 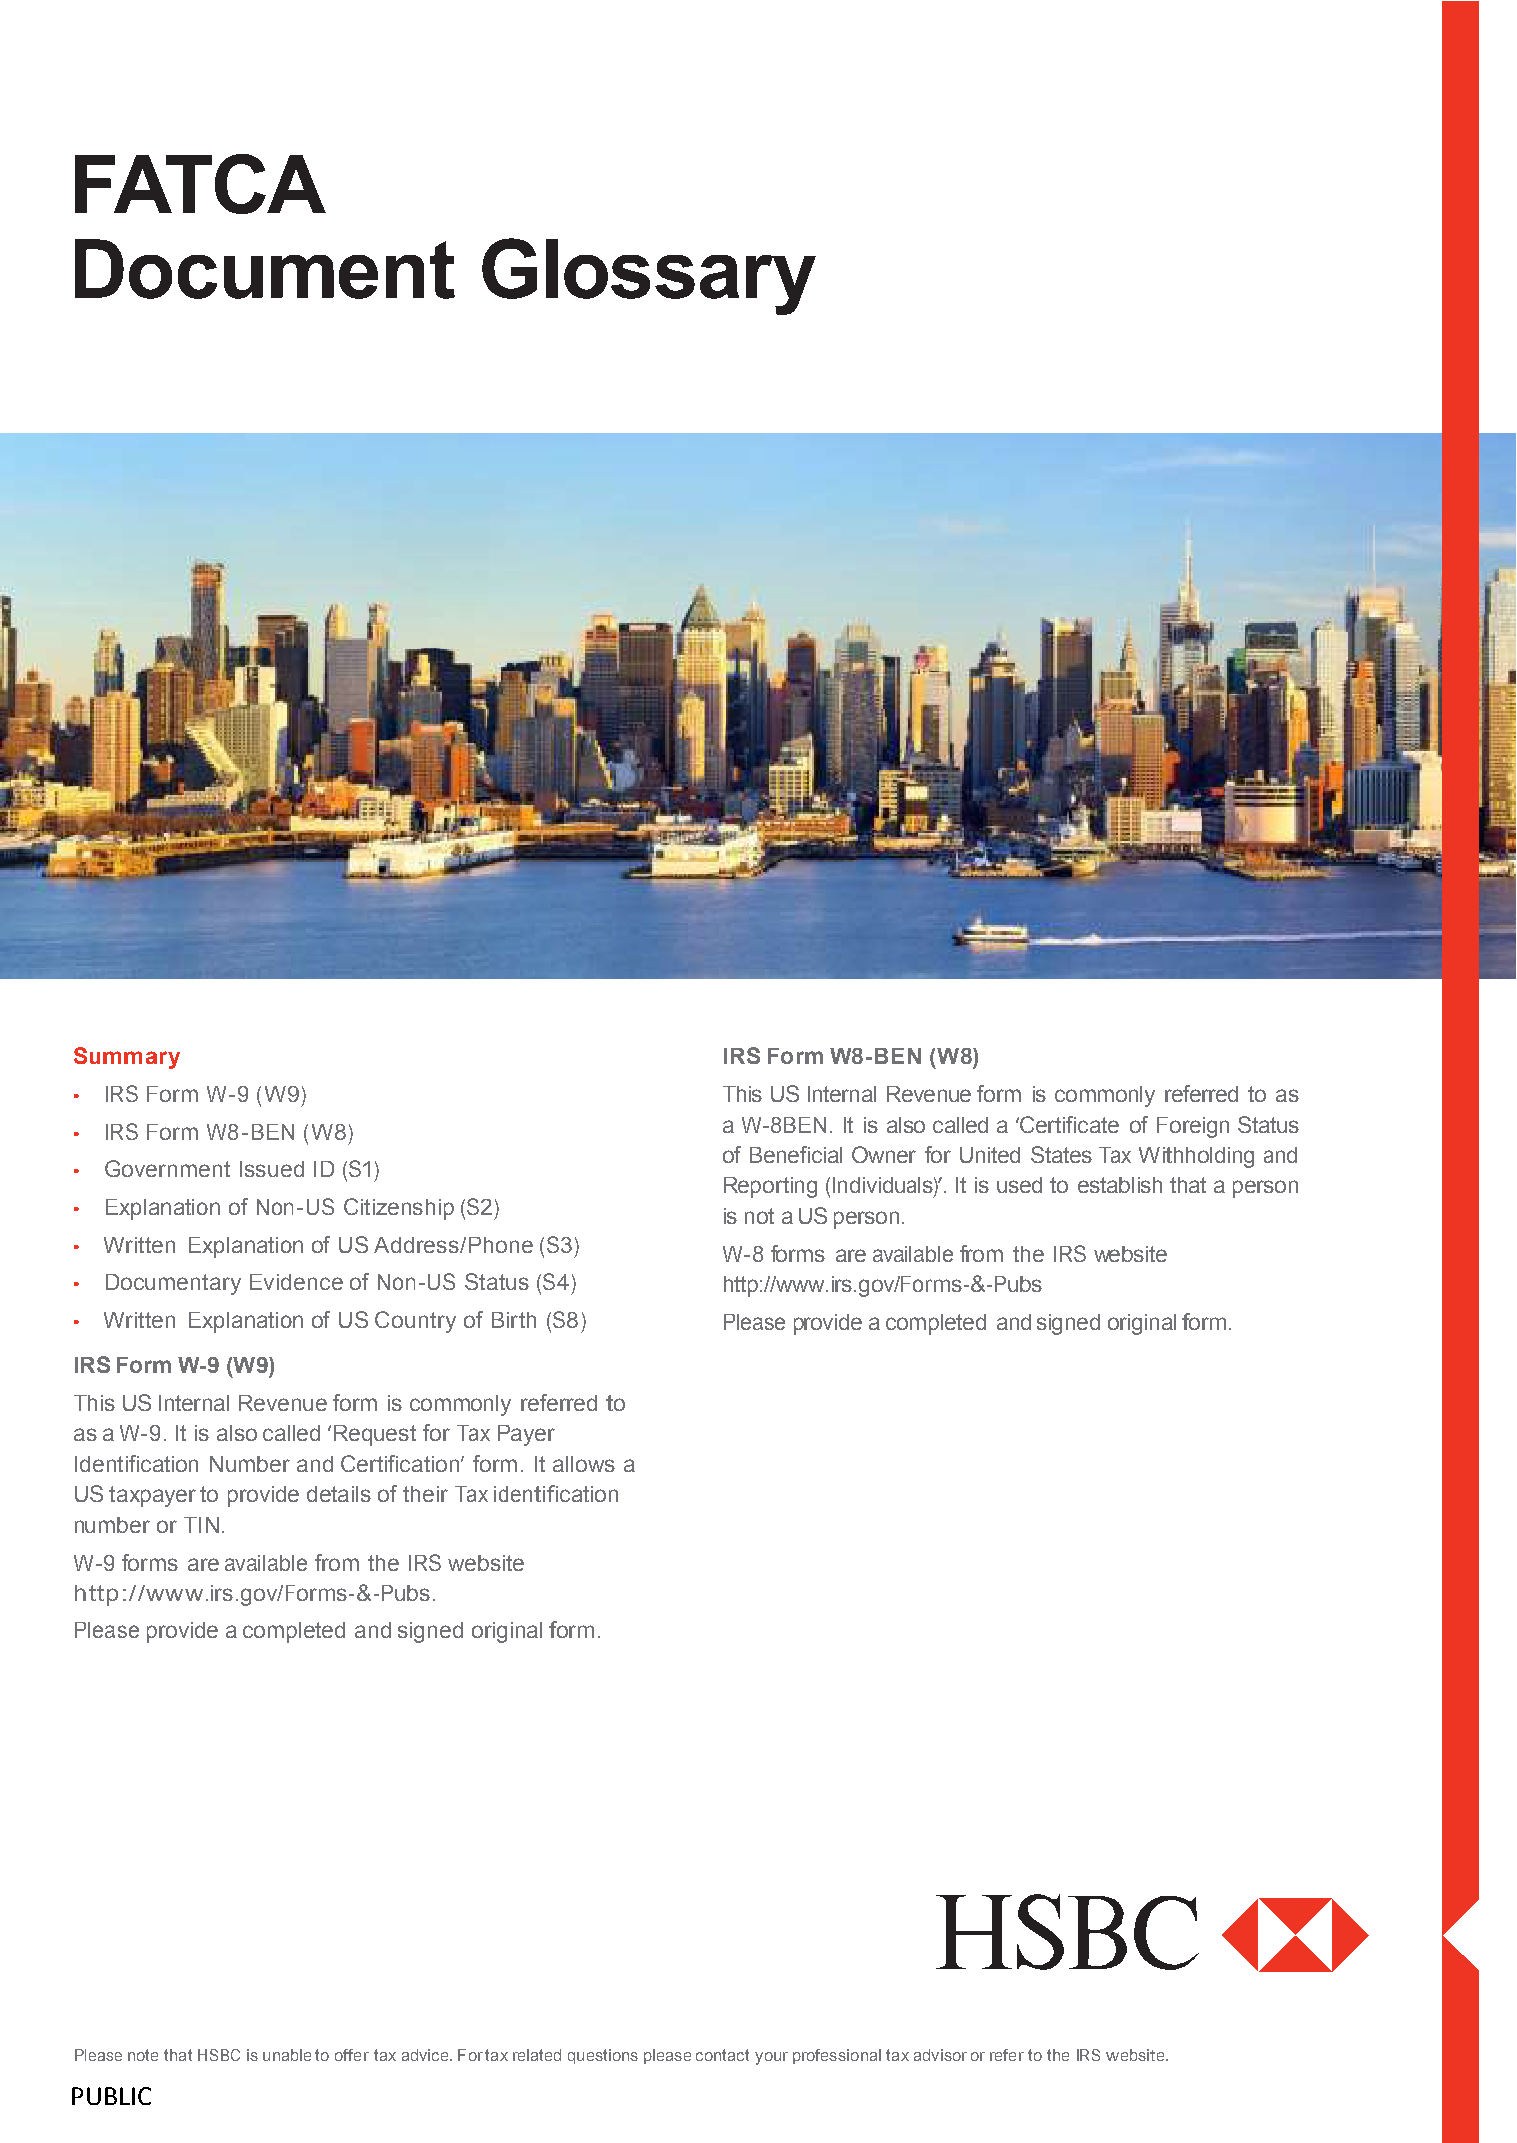 I want to click on Beneficial, so click(x=796, y=1154).
